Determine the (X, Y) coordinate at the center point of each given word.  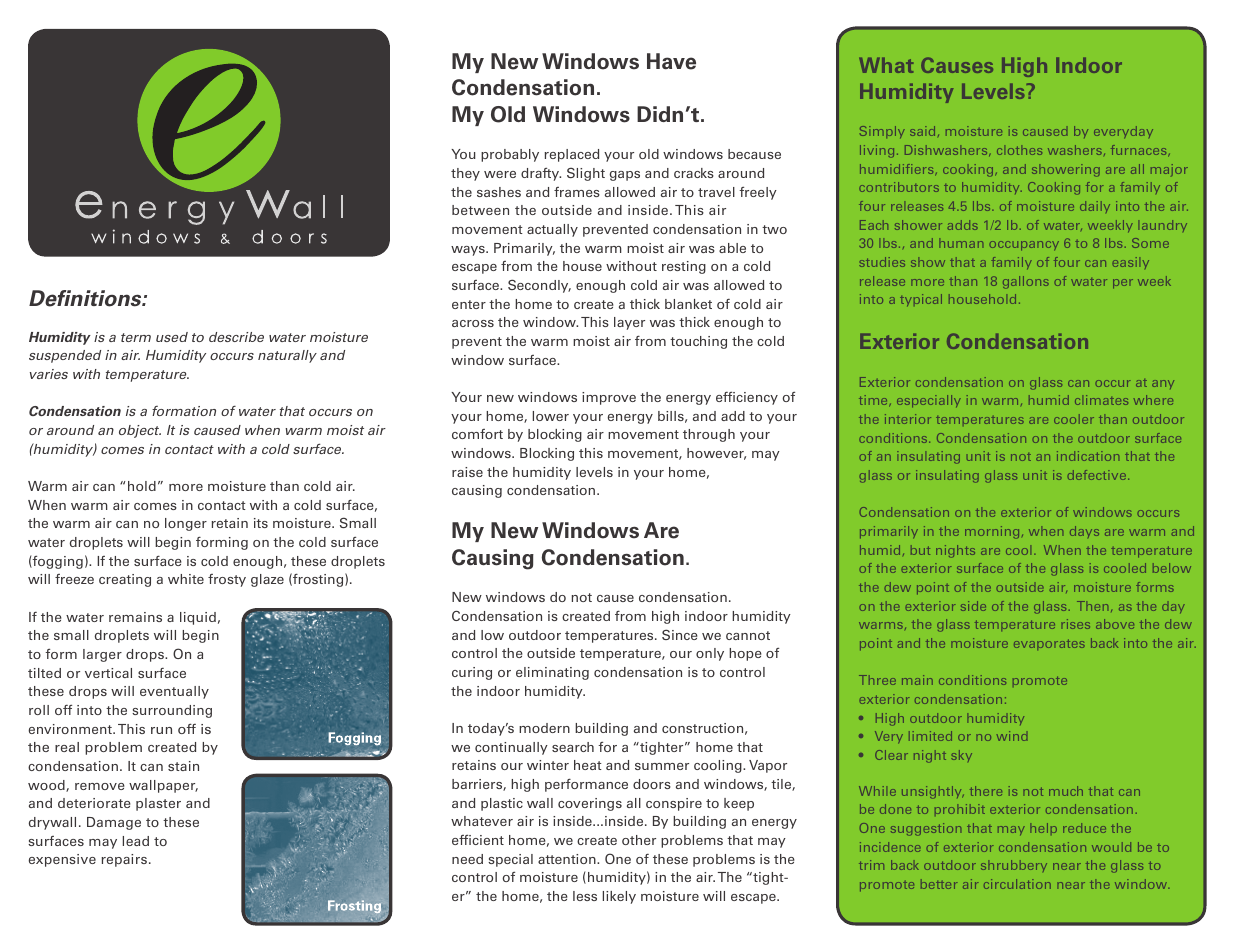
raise (467, 472)
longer (186, 524)
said (922, 131)
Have (671, 61)
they (465, 174)
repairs (124, 860)
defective (1098, 475)
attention (568, 859)
